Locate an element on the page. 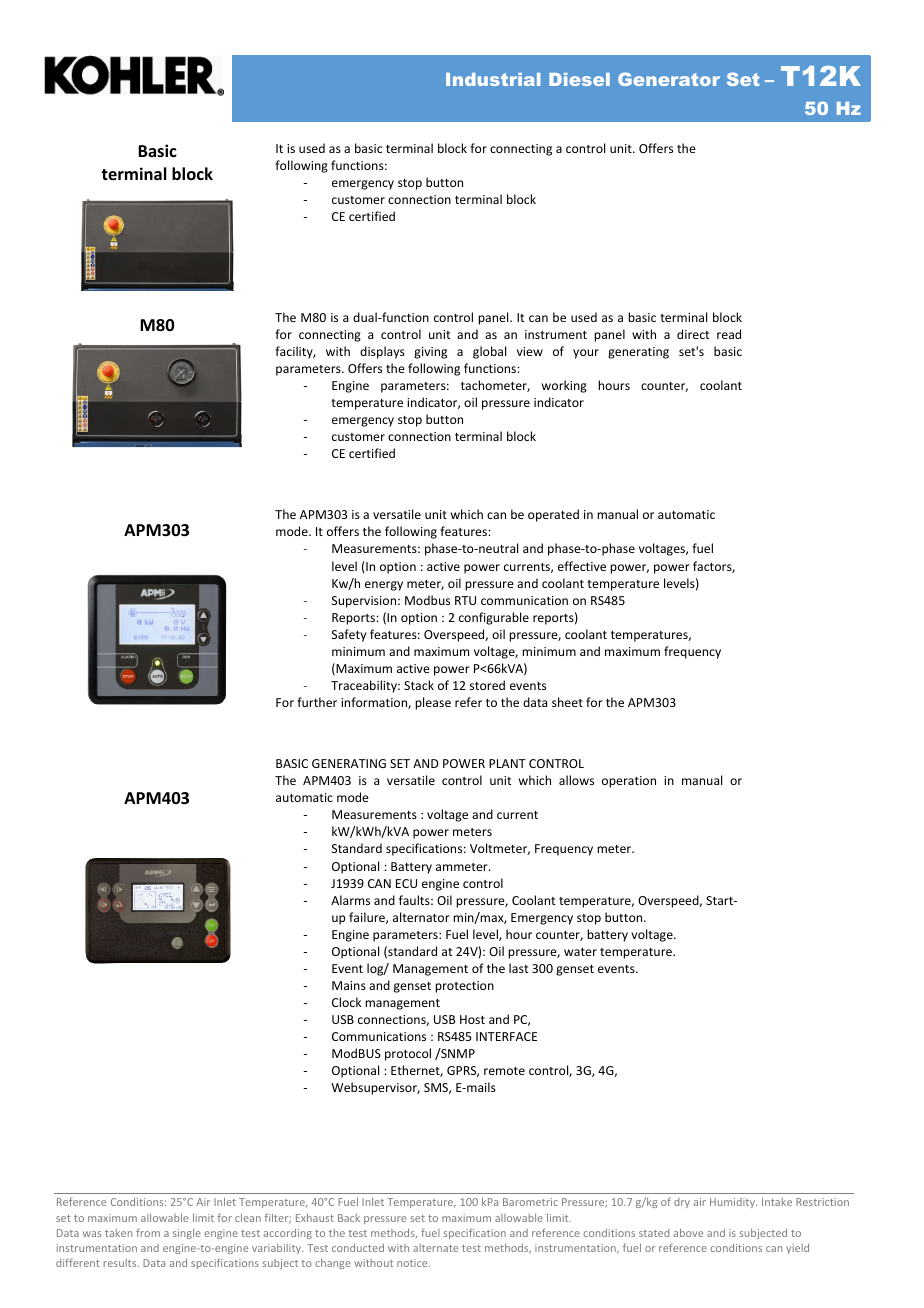 The width and height of the image is (924, 1308). Stack is located at coordinates (419, 685).
